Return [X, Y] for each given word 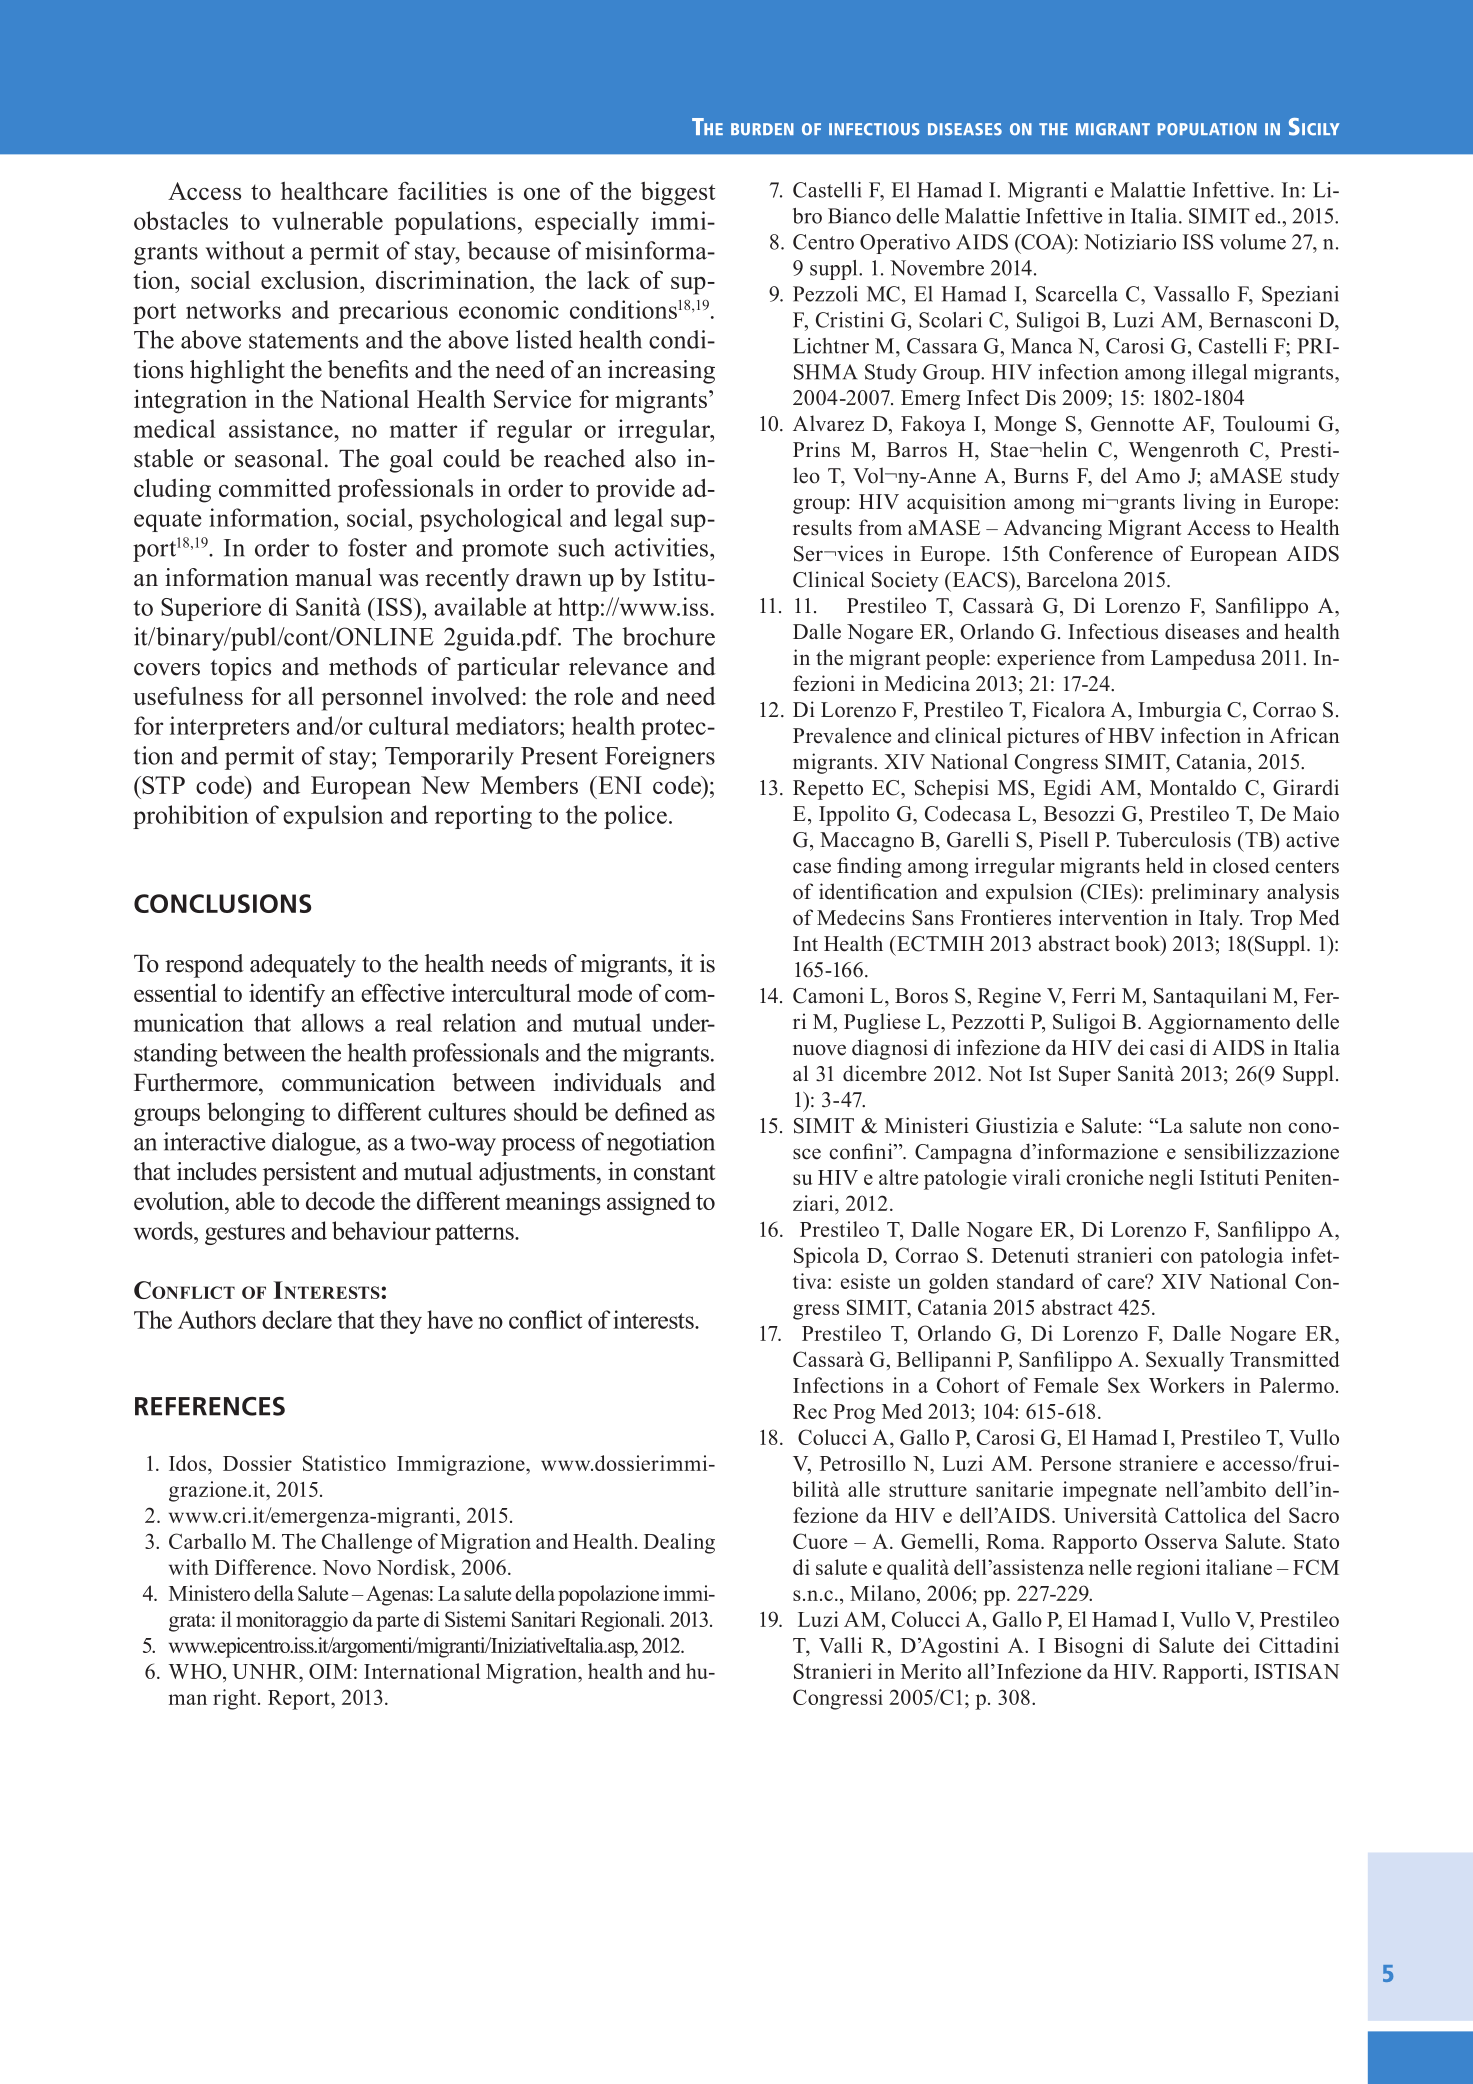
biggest [678, 193]
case [812, 868]
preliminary [1205, 893]
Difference [264, 1567]
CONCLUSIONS [222, 903]
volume [1253, 242]
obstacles [181, 220]
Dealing [679, 1543]
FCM [1316, 1567]
